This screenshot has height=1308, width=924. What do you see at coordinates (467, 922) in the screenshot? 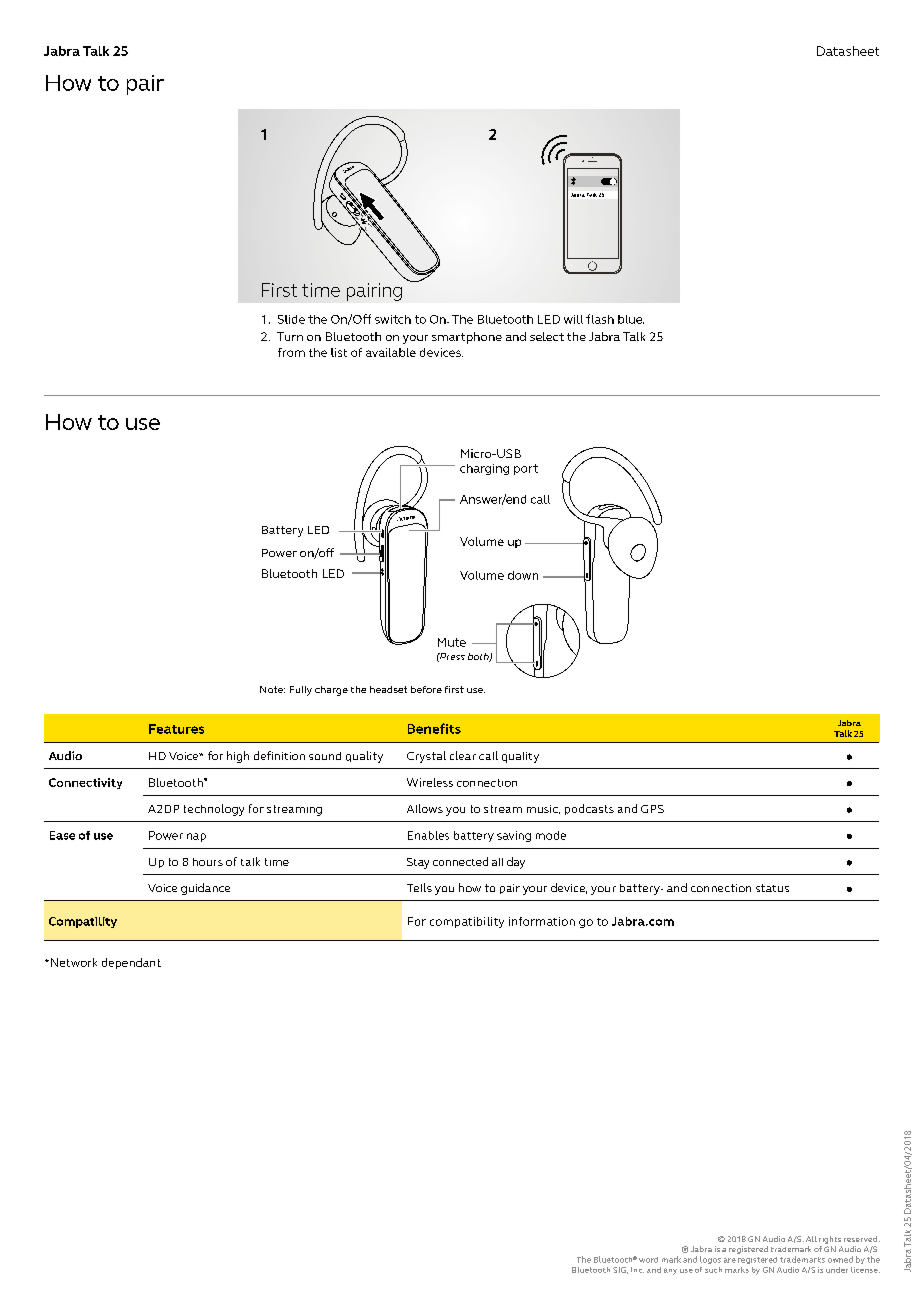
I see `compatibility` at bounding box center [467, 922].
